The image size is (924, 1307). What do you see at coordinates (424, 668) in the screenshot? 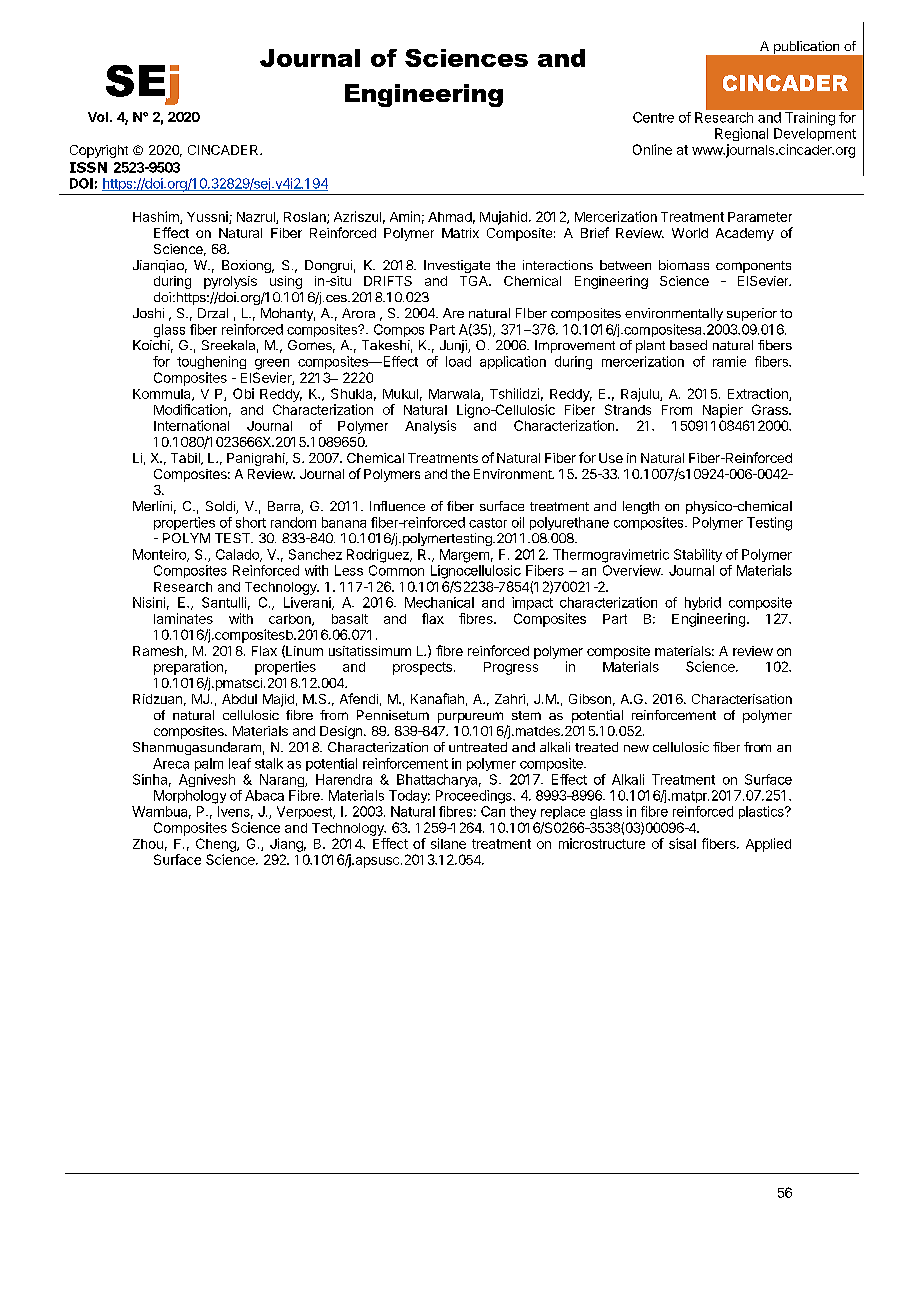
I see `prospects` at bounding box center [424, 668].
